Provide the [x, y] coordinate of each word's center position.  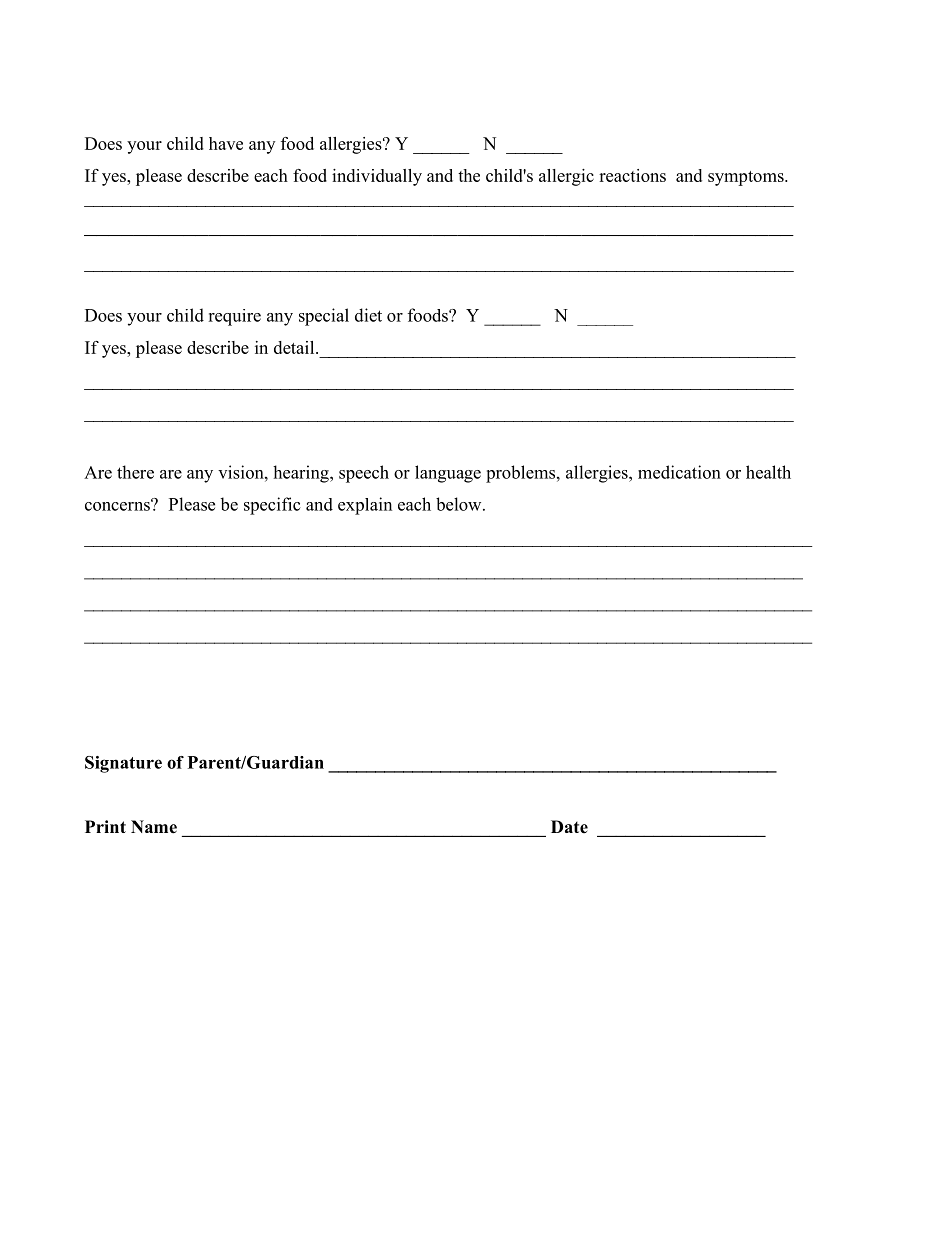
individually [377, 177]
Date [569, 827]
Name [154, 827]
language [448, 474]
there [135, 472]
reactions [632, 175]
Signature [123, 764]
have [226, 143]
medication [679, 472]
